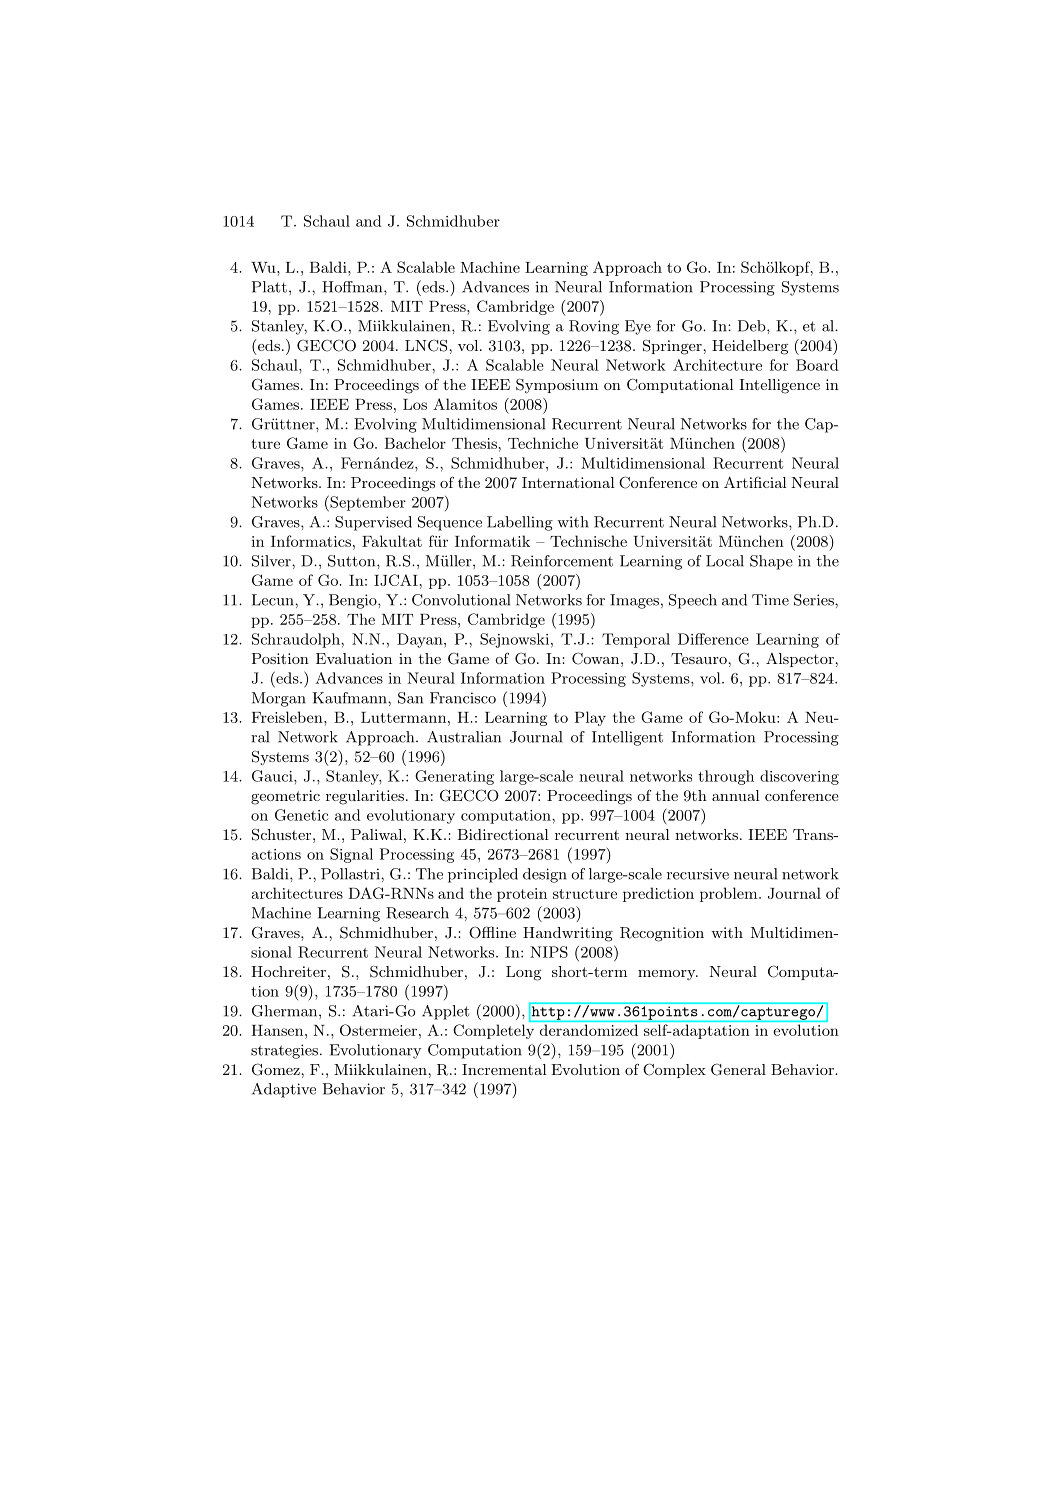 This image has height=1503, width=1062. Describe the element at coordinates (590, 718) in the image. I see `Play` at that location.
